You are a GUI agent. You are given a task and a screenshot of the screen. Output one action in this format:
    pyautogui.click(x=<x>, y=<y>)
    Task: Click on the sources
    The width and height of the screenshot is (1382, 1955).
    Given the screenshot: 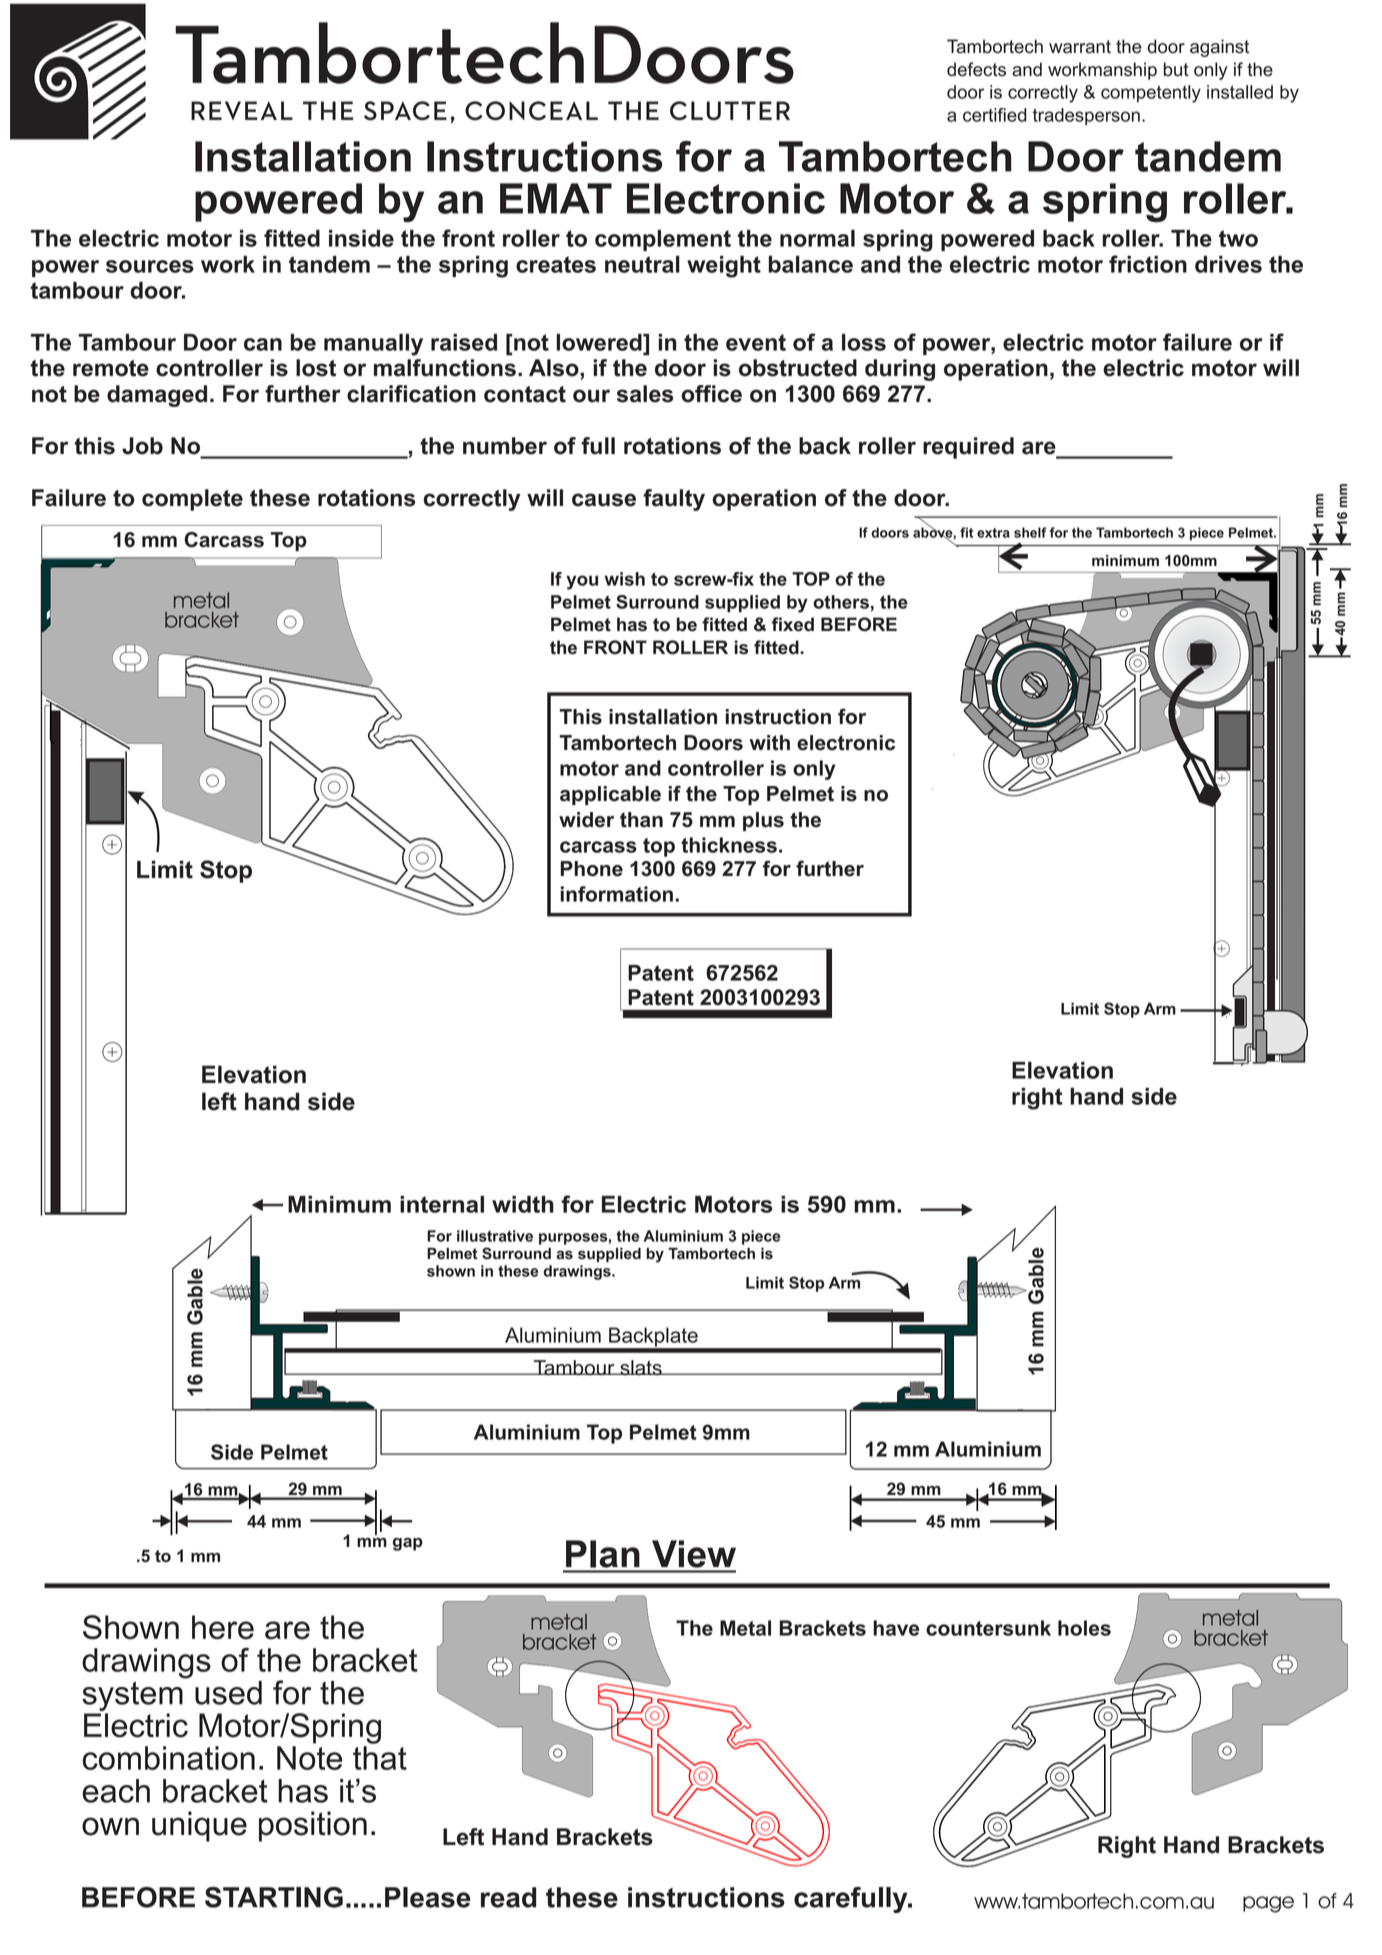 What is the action you would take?
    pyautogui.click(x=150, y=266)
